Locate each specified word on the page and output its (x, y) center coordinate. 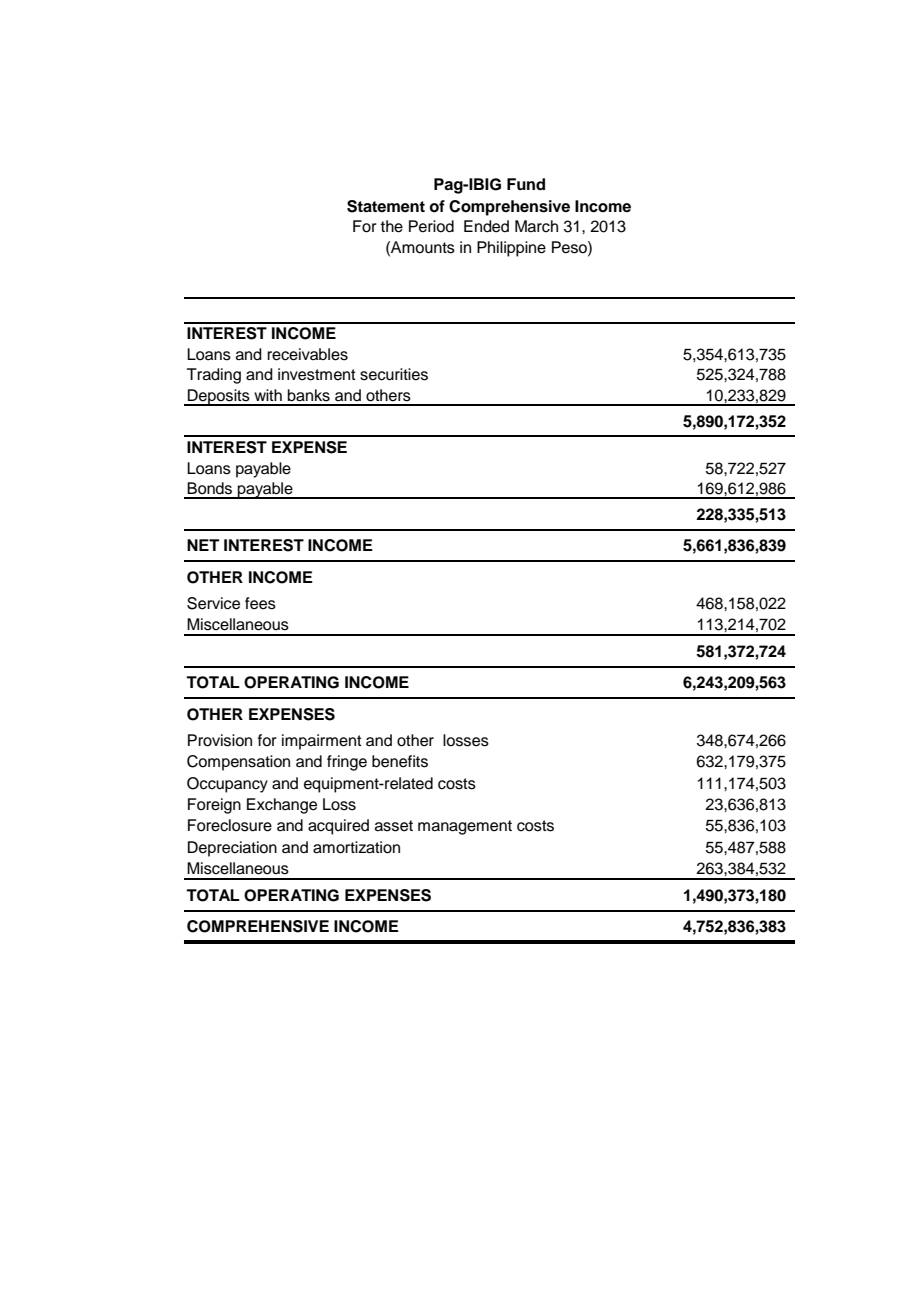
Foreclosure (230, 825)
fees (260, 603)
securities (394, 374)
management (465, 827)
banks (309, 395)
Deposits (219, 397)
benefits (400, 761)
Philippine (511, 249)
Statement (386, 206)
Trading (214, 376)
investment (317, 374)
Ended (486, 226)
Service (213, 603)
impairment (322, 742)
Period (431, 226)
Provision (220, 740)
